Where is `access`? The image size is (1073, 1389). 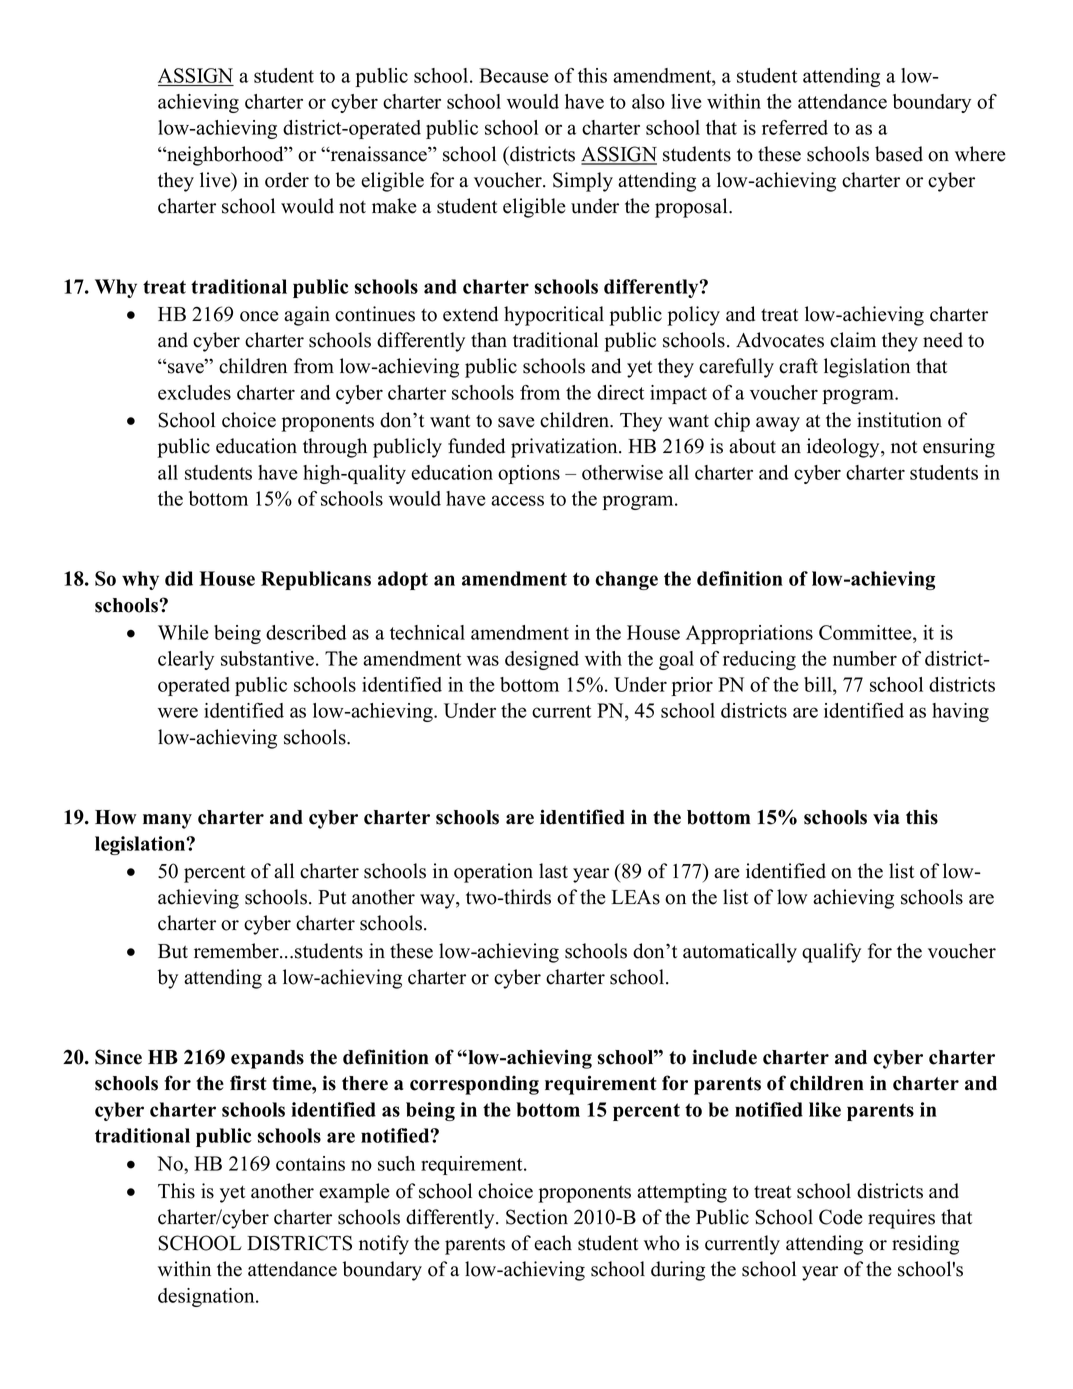 access is located at coordinates (517, 500).
